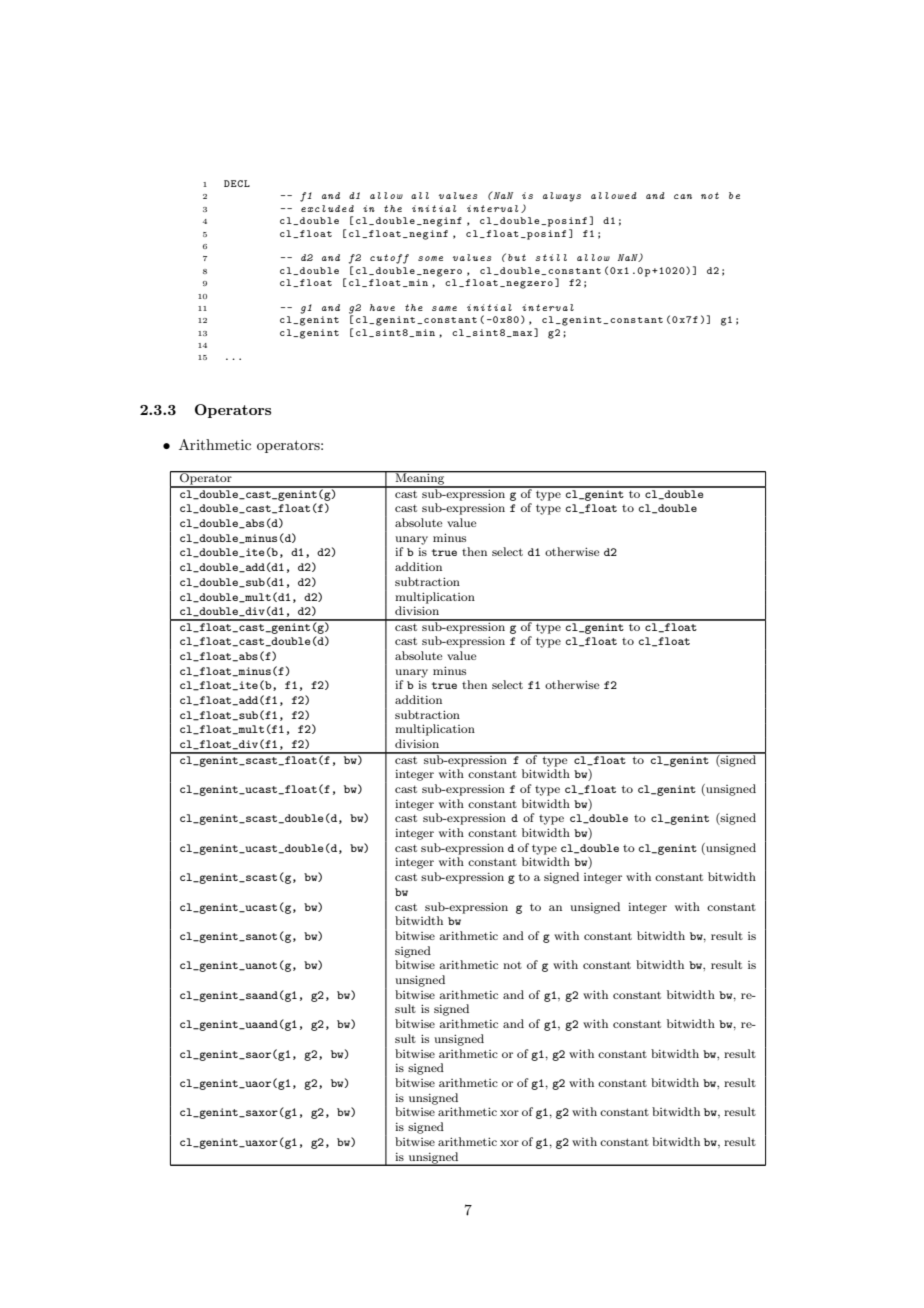  What do you see at coordinates (551, 257) in the screenshot?
I see `still` at bounding box center [551, 257].
